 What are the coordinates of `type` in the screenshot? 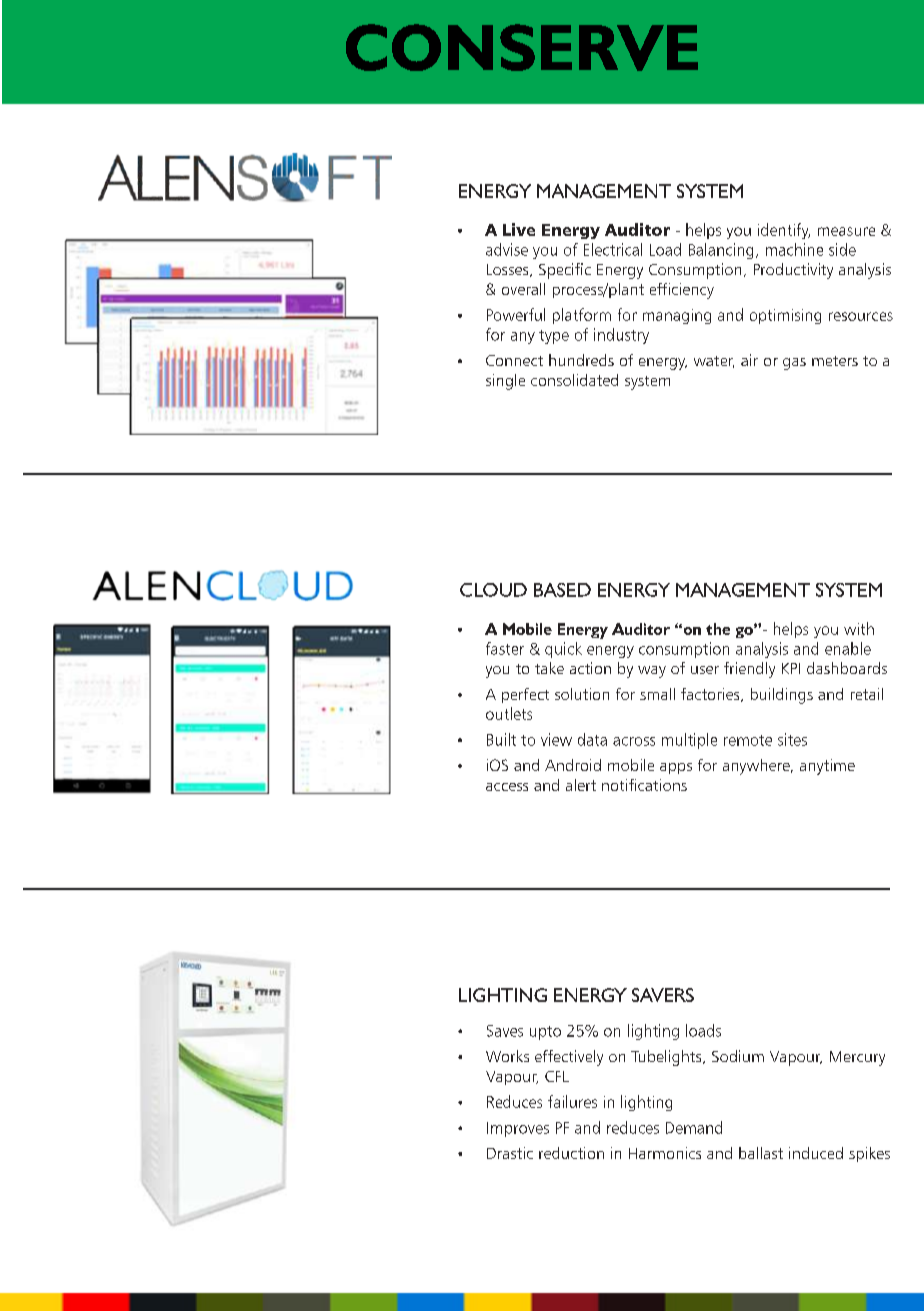 It's located at (554, 337).
